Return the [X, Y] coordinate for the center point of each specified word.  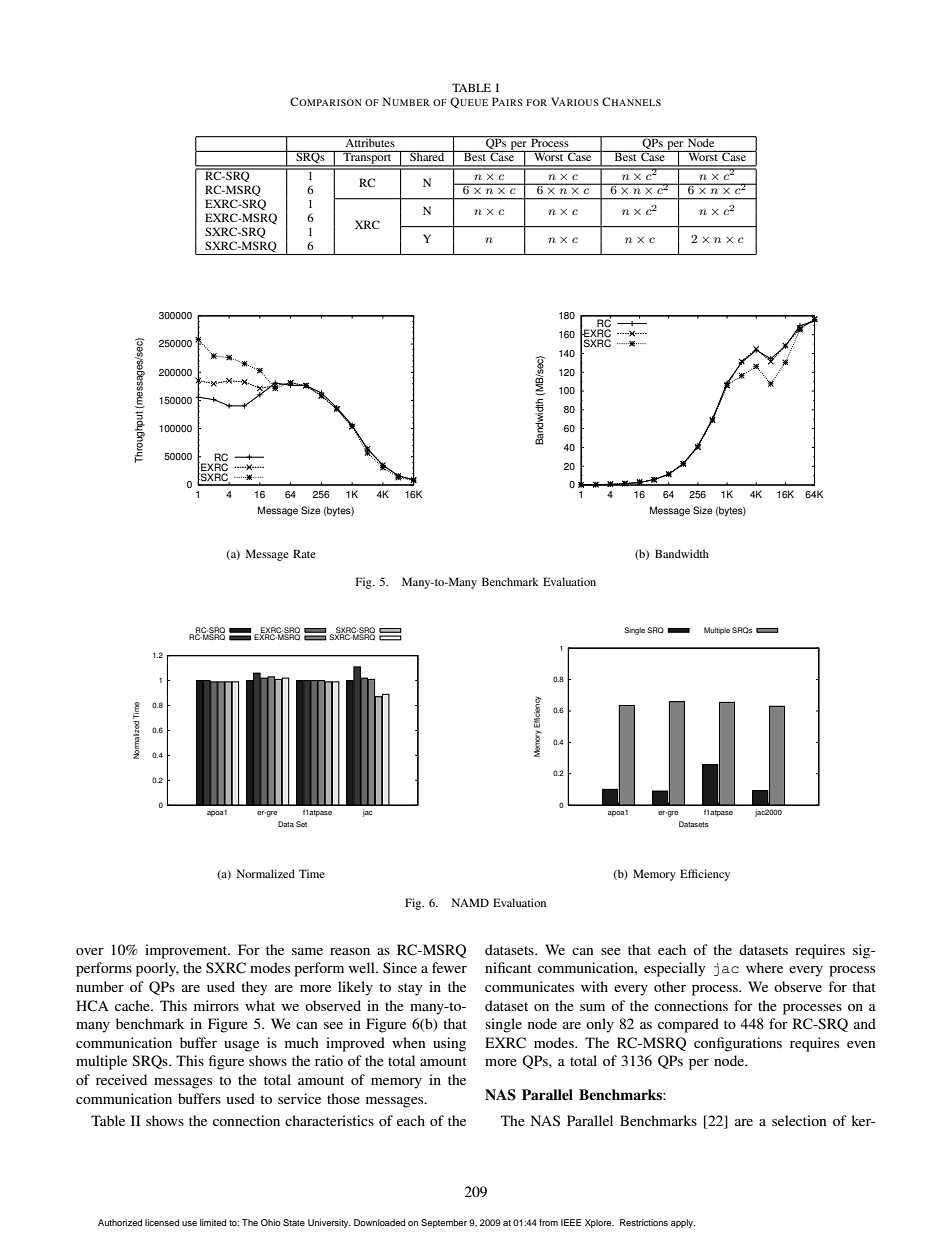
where [764, 967]
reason [350, 951]
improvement [187, 951]
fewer [449, 967]
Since [400, 967]
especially [674, 969]
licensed [162, 1222]
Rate [304, 553]
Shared [427, 156]
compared [688, 1025]
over [90, 951]
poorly [157, 969]
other [670, 986]
